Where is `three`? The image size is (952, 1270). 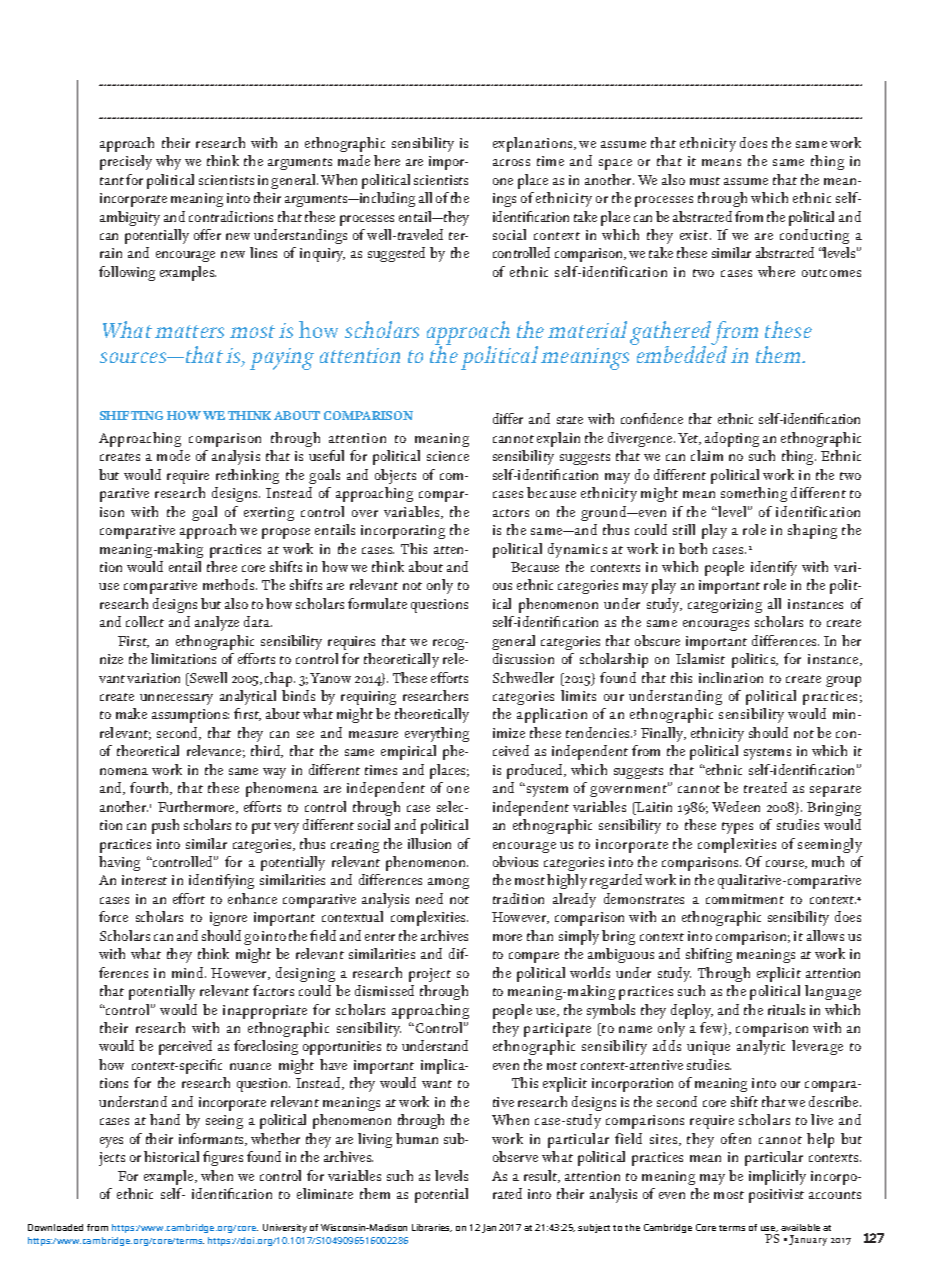
three is located at coordinates (222, 566).
